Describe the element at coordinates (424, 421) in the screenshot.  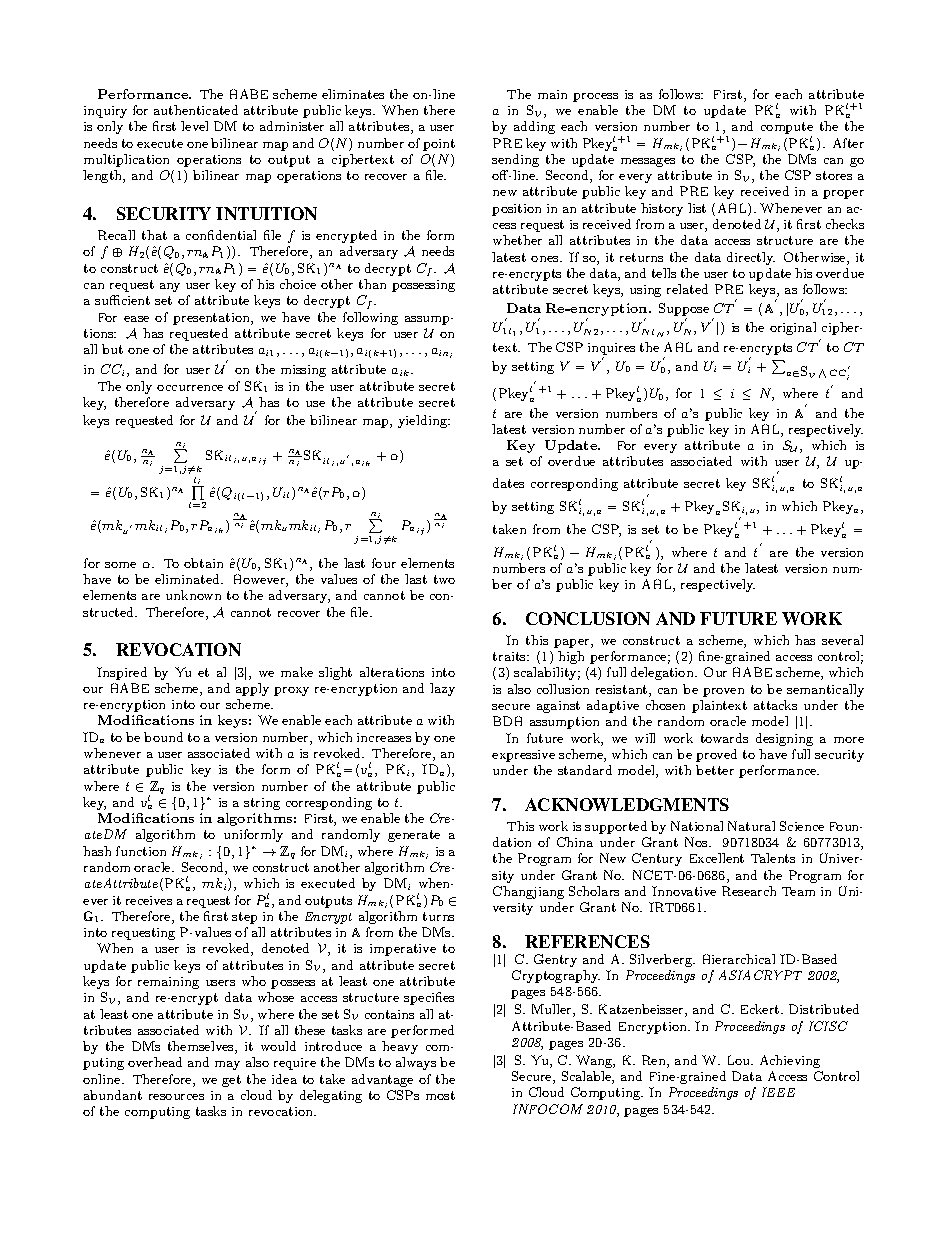
I see `yielding` at that location.
